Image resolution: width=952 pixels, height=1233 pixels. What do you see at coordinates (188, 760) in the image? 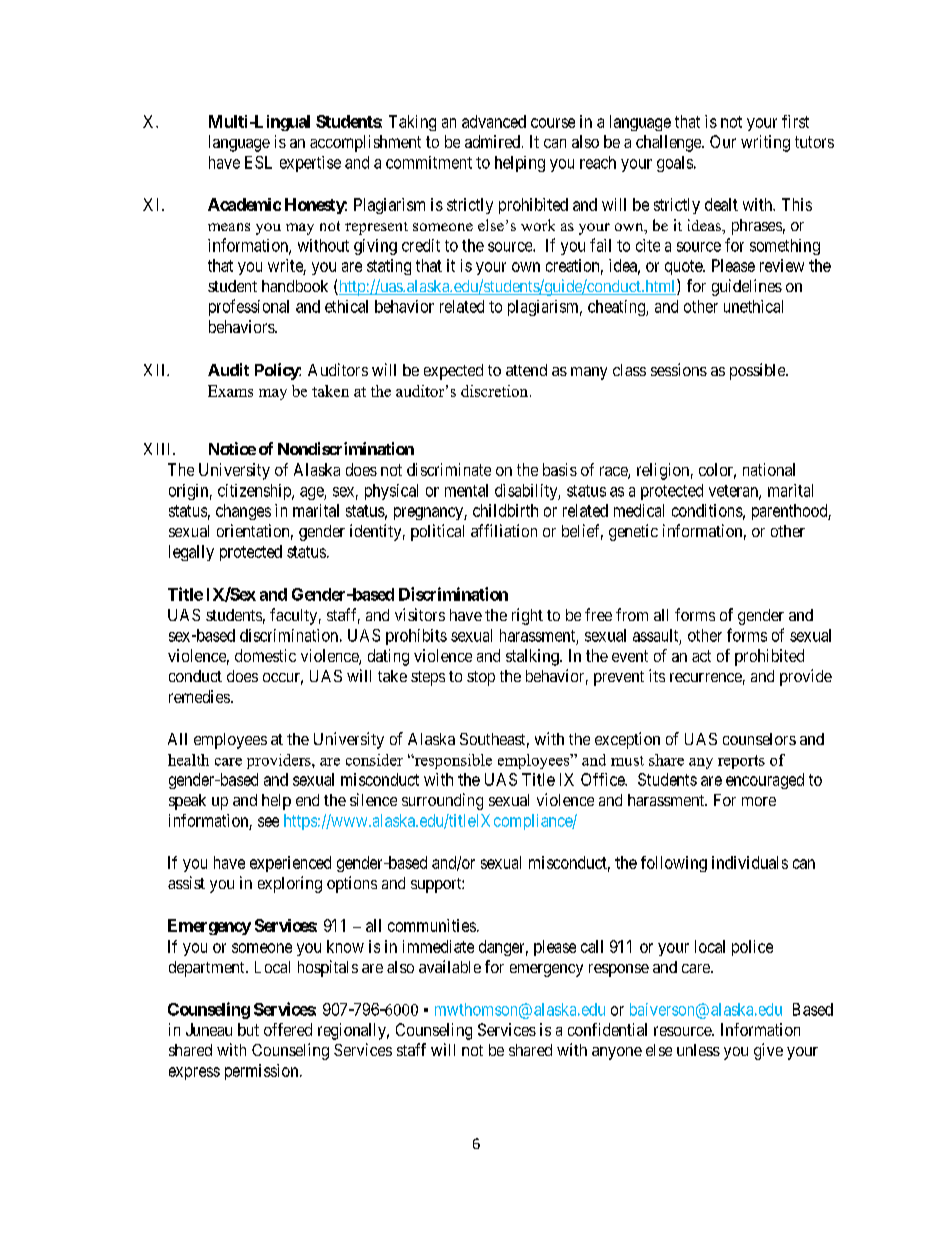
I see `health` at bounding box center [188, 760].
